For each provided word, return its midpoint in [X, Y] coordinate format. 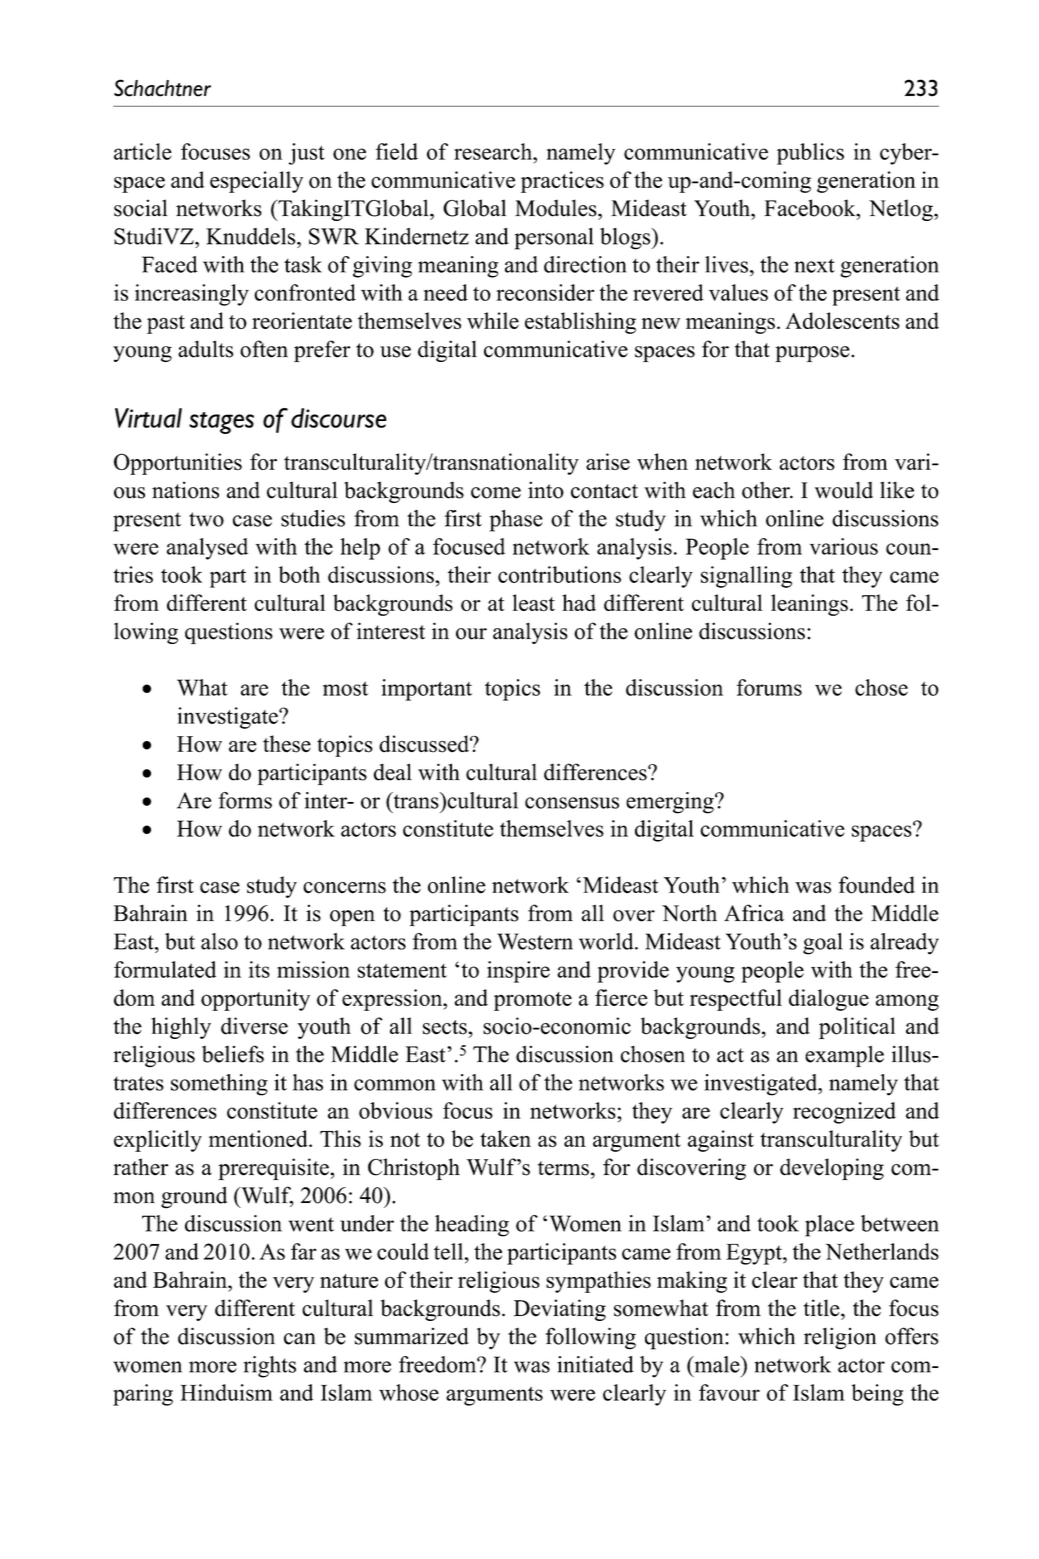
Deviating [560, 1310]
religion [840, 1338]
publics [810, 154]
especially [256, 182]
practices [562, 182]
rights [270, 1367]
